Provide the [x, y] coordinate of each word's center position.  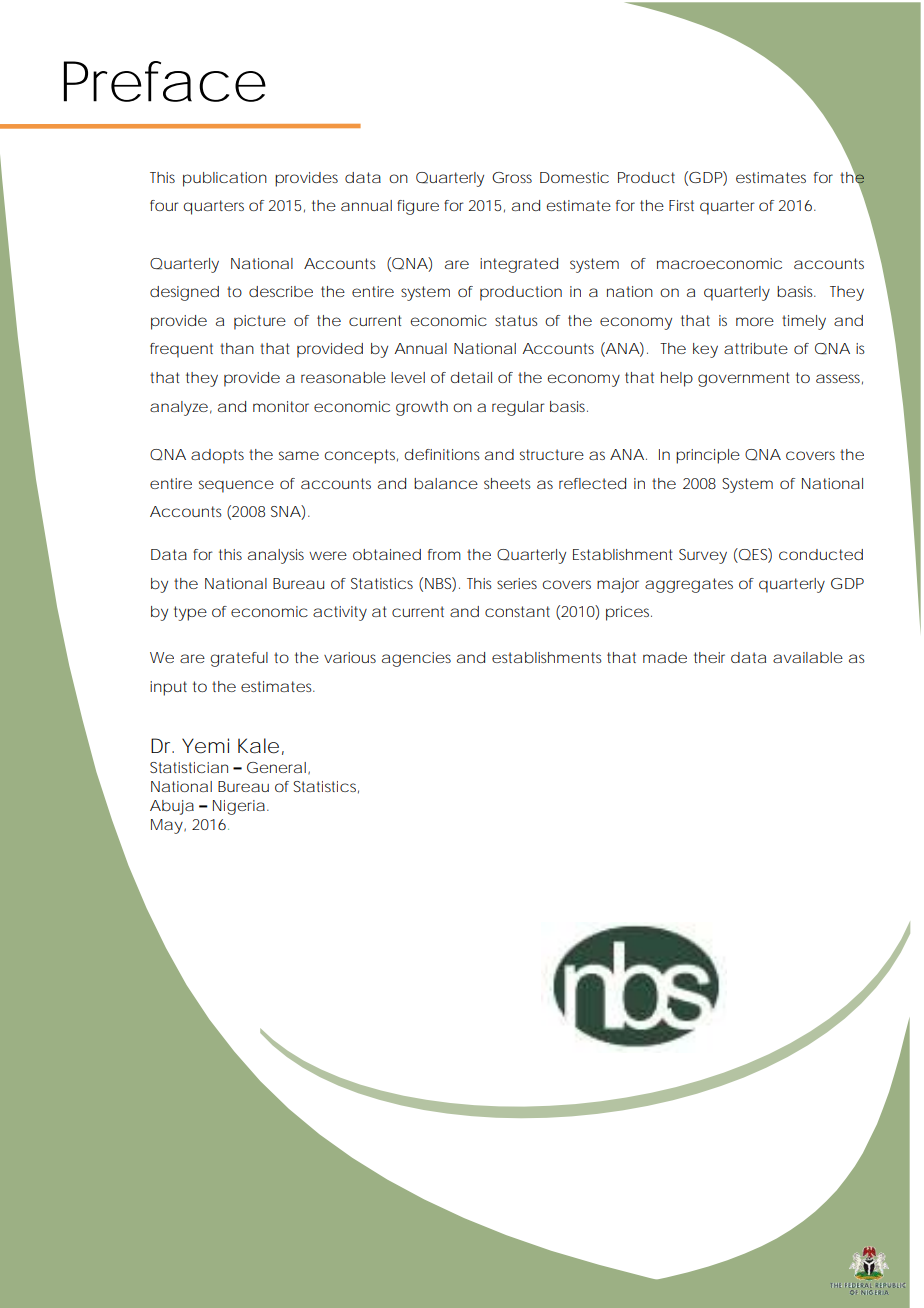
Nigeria [239, 807]
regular [518, 408]
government [743, 379]
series [517, 583]
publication [225, 179]
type [190, 613]
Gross [512, 177]
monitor [281, 406]
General [276, 767]
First [681, 205]
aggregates [689, 585]
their [709, 657]
